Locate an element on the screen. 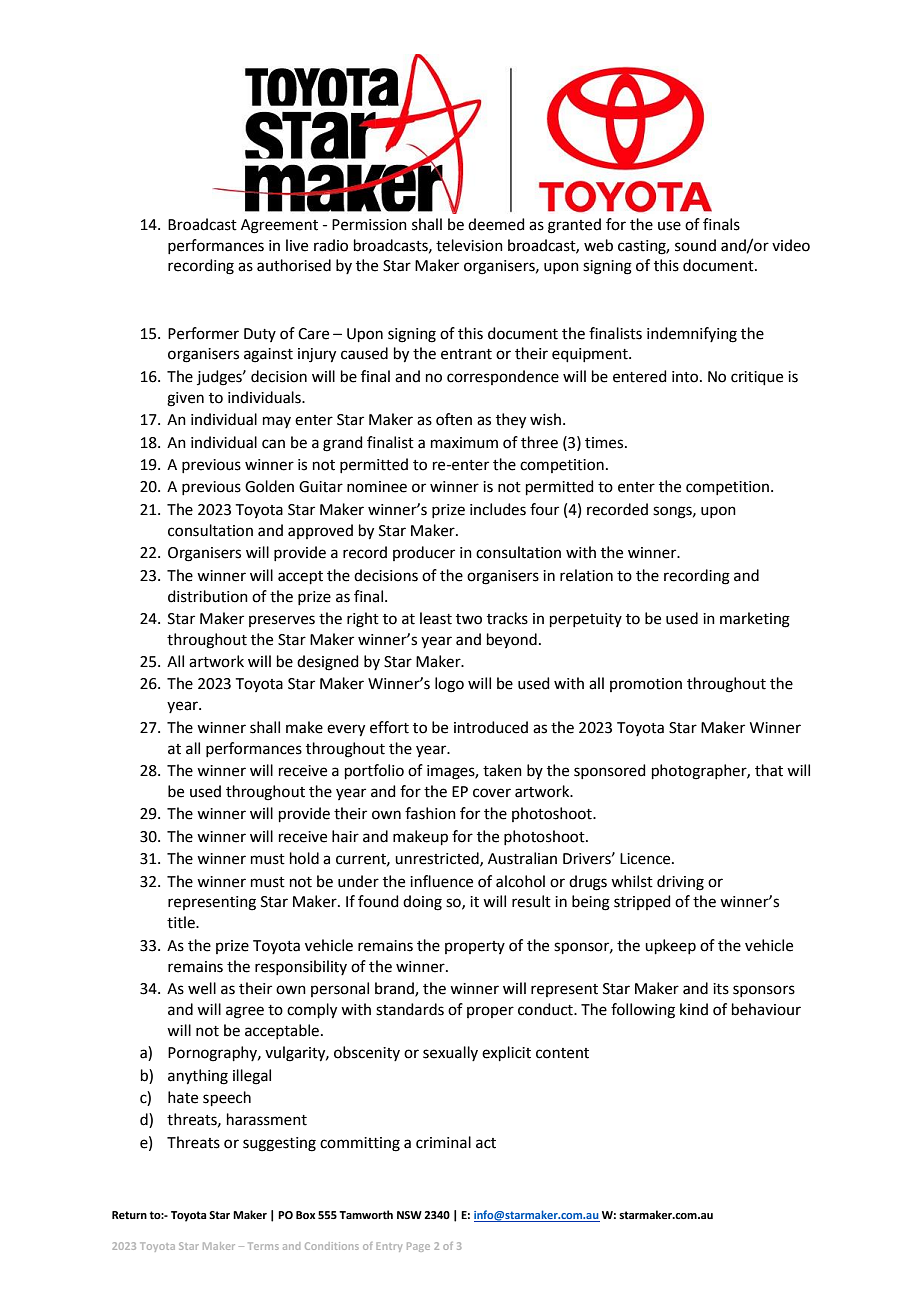 The height and width of the screenshot is (1308, 924). that is located at coordinates (769, 770).
